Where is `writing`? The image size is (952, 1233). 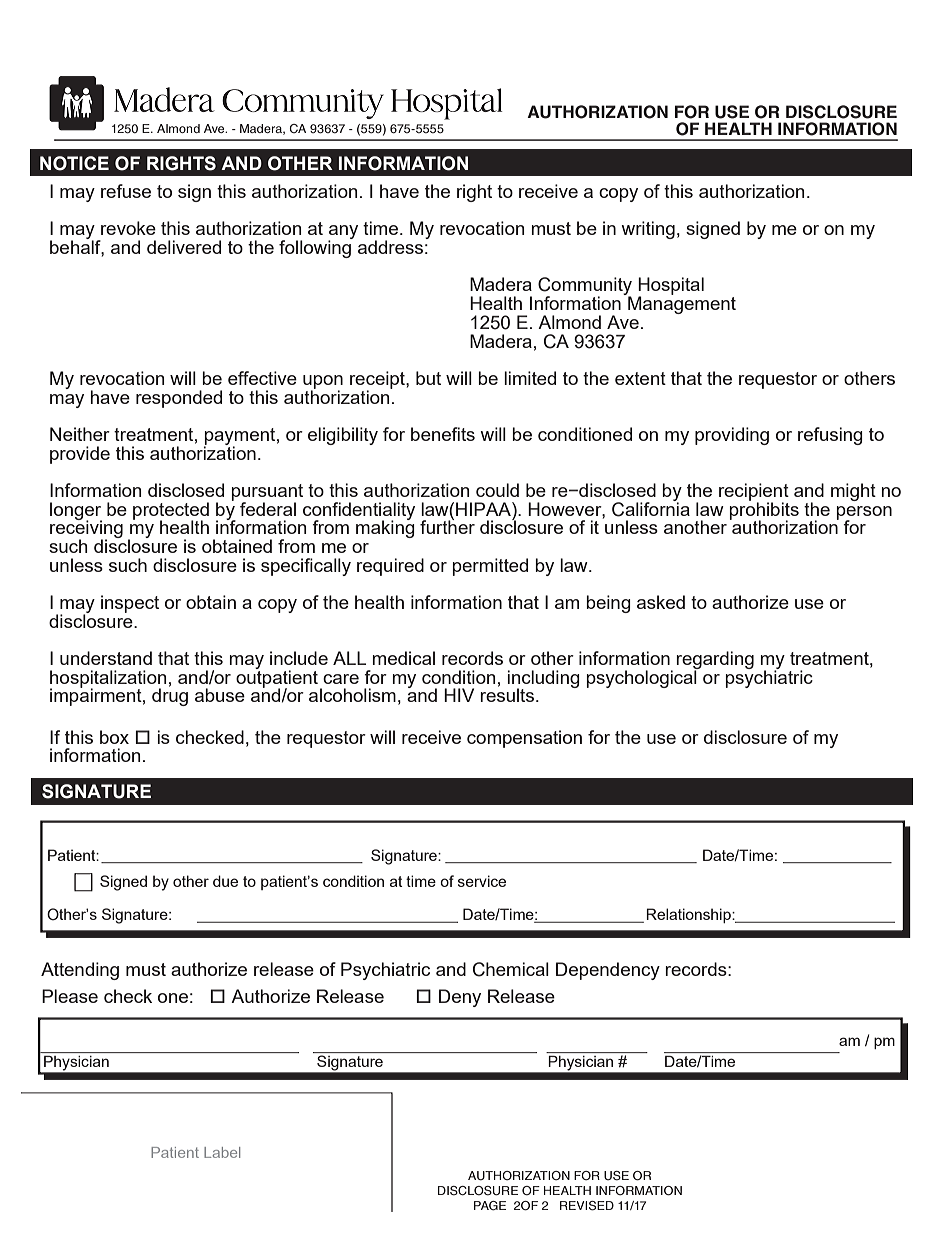
writing is located at coordinates (648, 230).
